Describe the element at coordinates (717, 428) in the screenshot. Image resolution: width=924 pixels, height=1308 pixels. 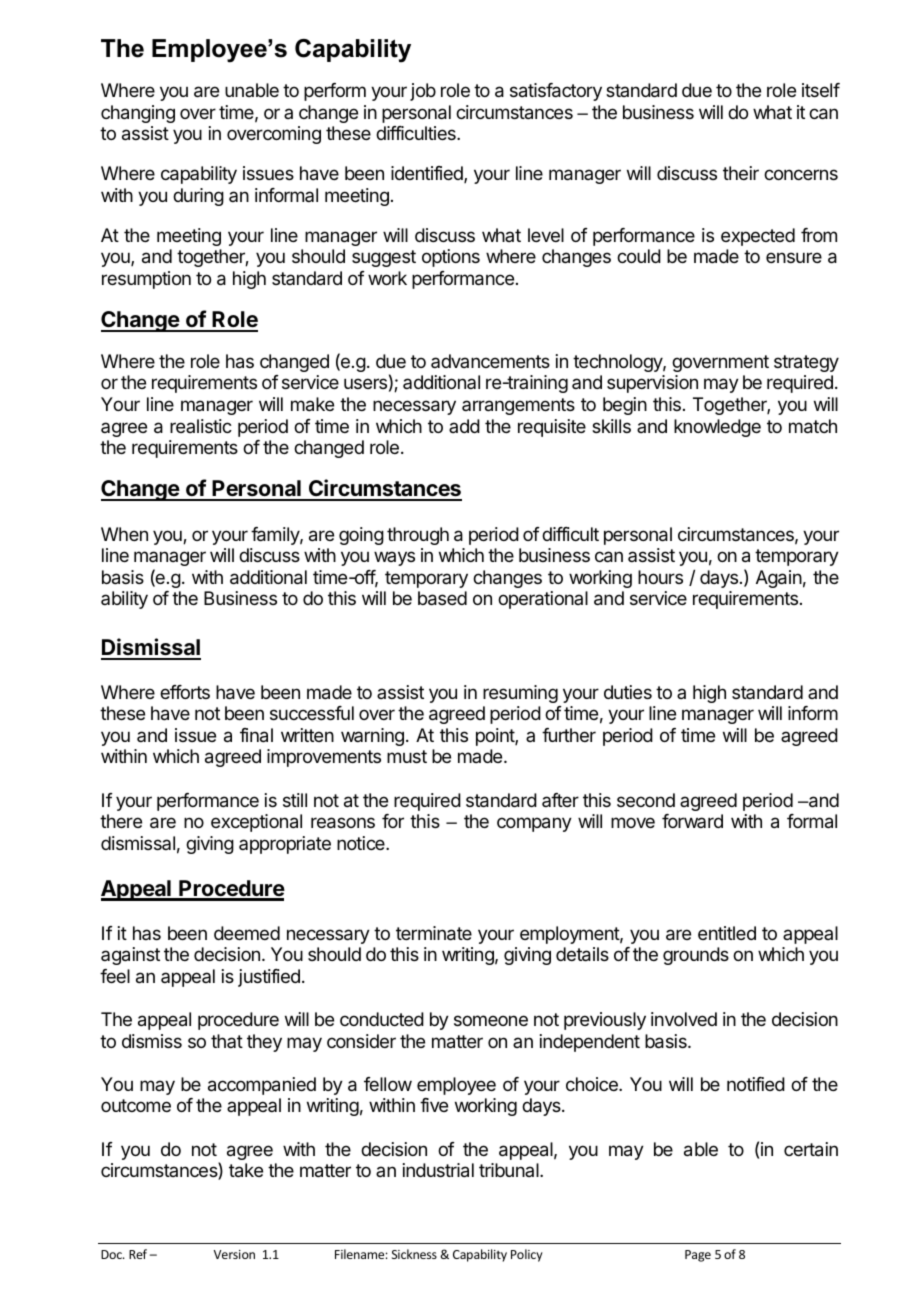
I see `knowledge` at that location.
